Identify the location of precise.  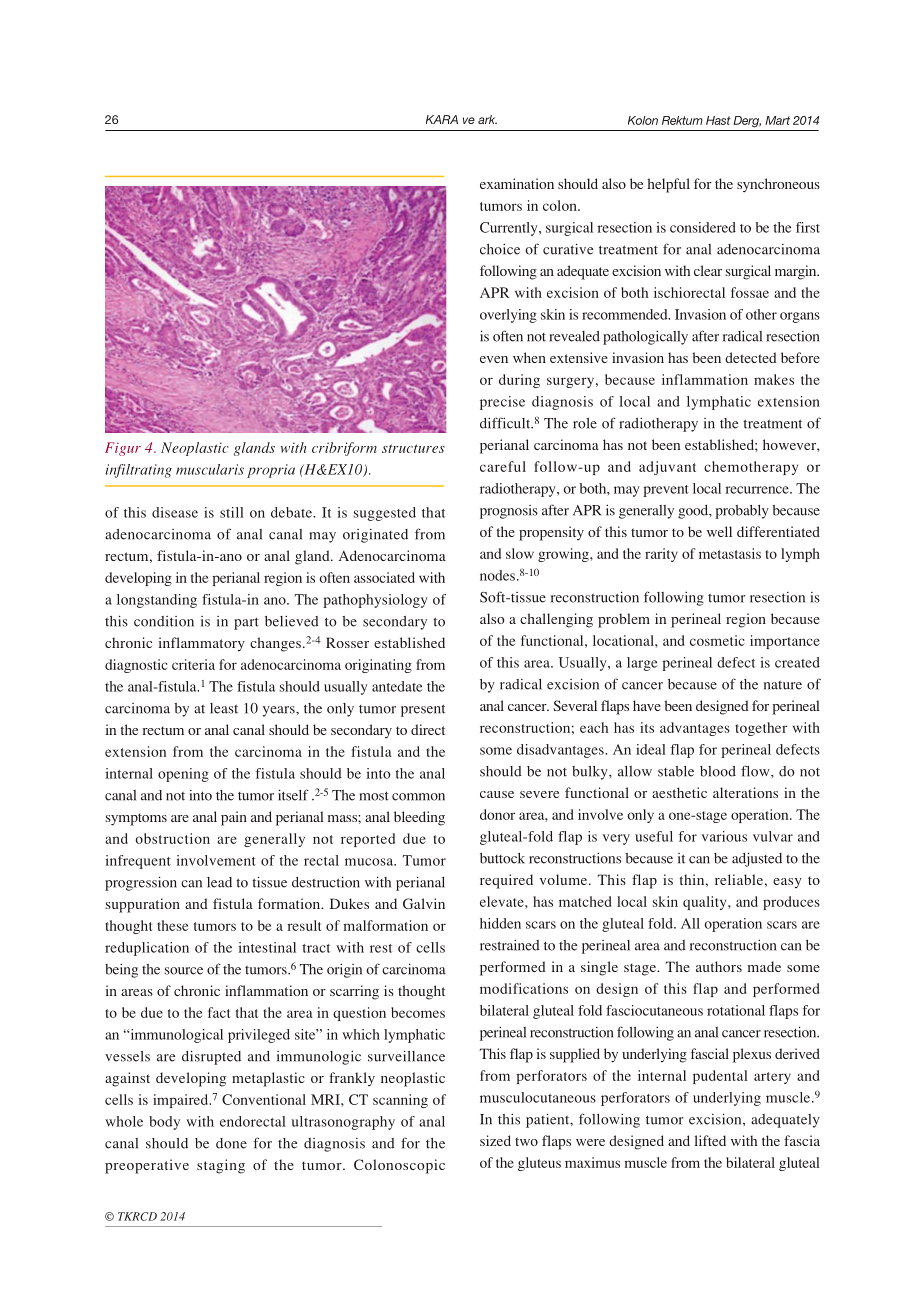
(502, 403).
